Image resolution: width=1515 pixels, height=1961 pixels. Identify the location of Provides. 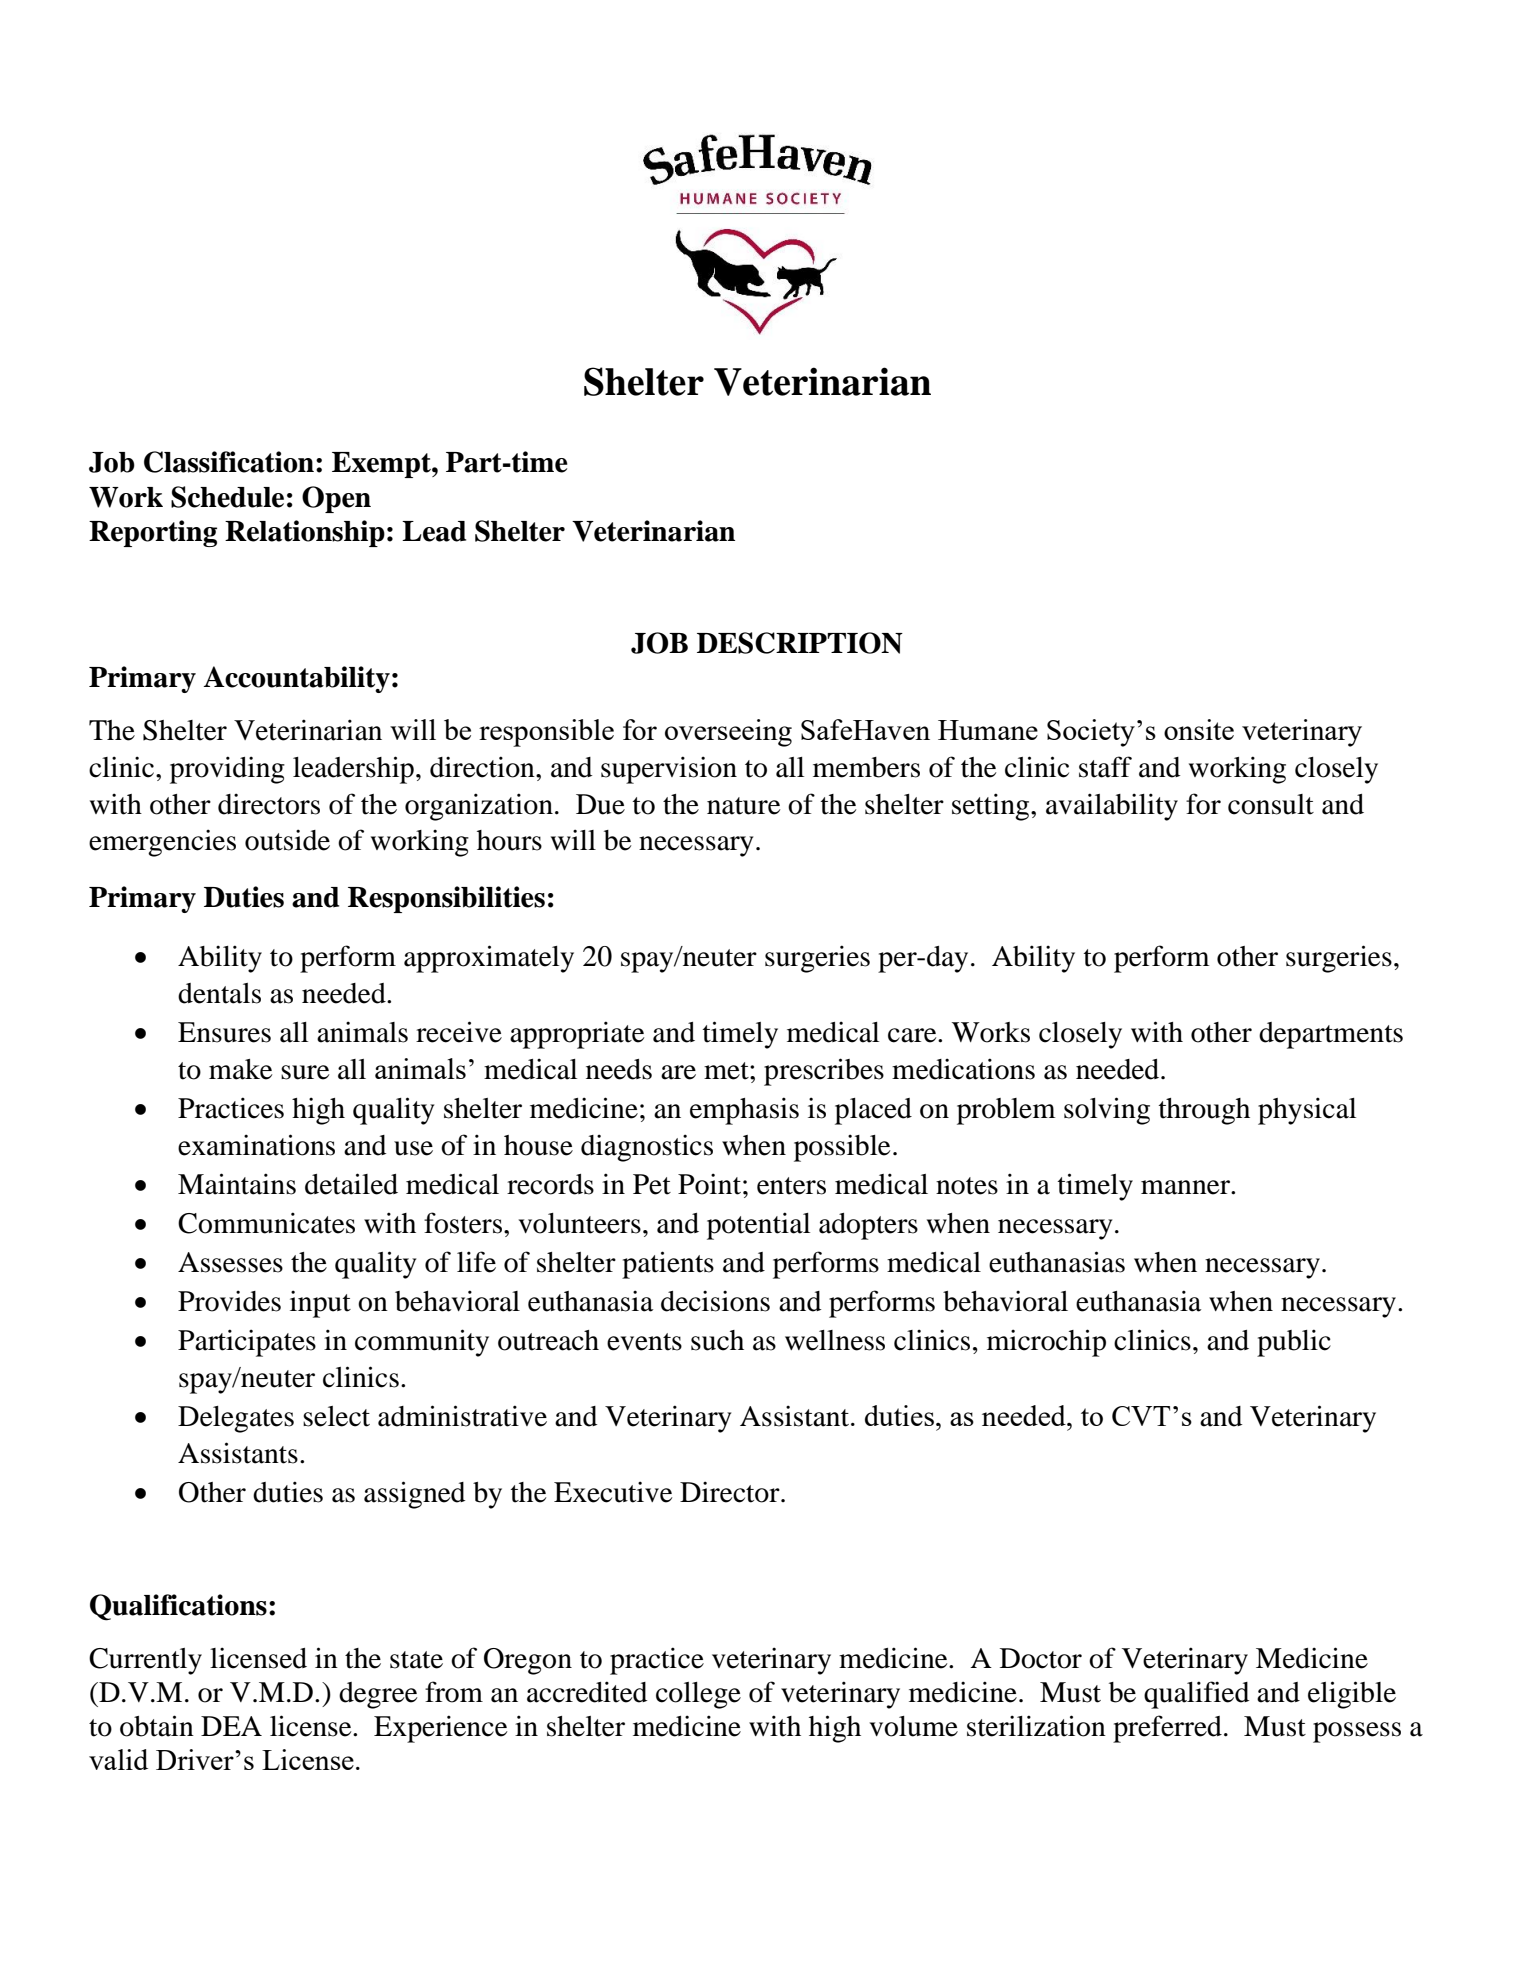
(229, 1301).
